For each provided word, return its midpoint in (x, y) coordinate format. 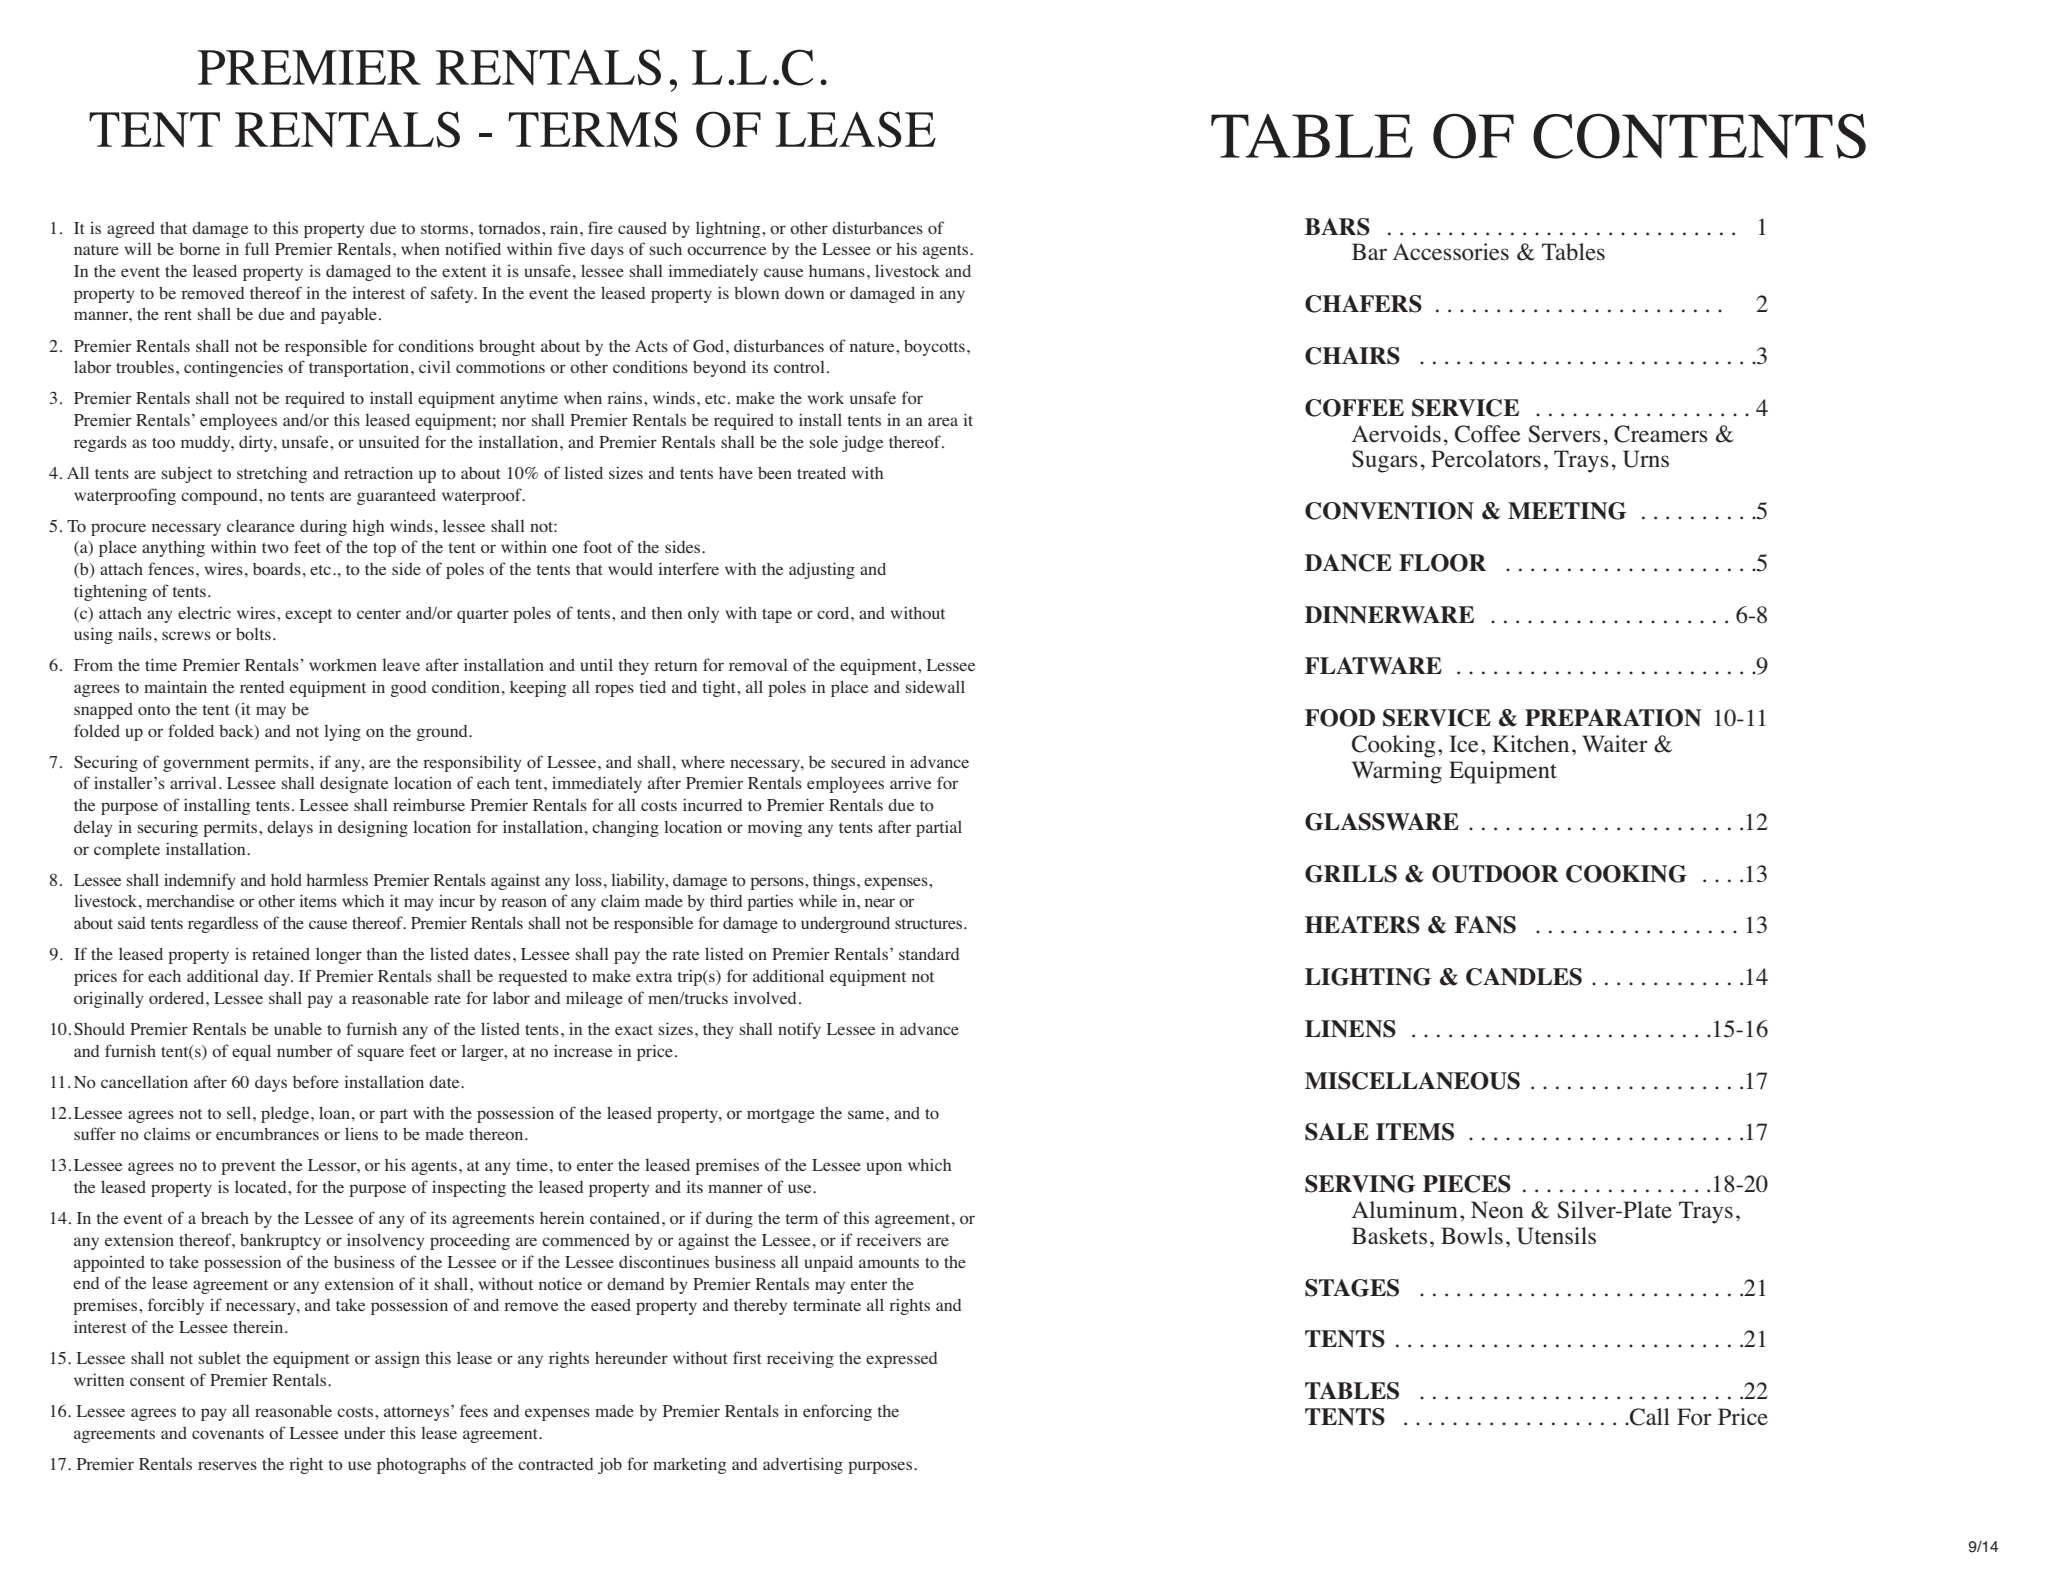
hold (286, 879)
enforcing (837, 1412)
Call (1648, 1417)
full (257, 248)
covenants (228, 1434)
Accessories (1451, 252)
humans (837, 271)
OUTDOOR (1495, 874)
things (835, 882)
